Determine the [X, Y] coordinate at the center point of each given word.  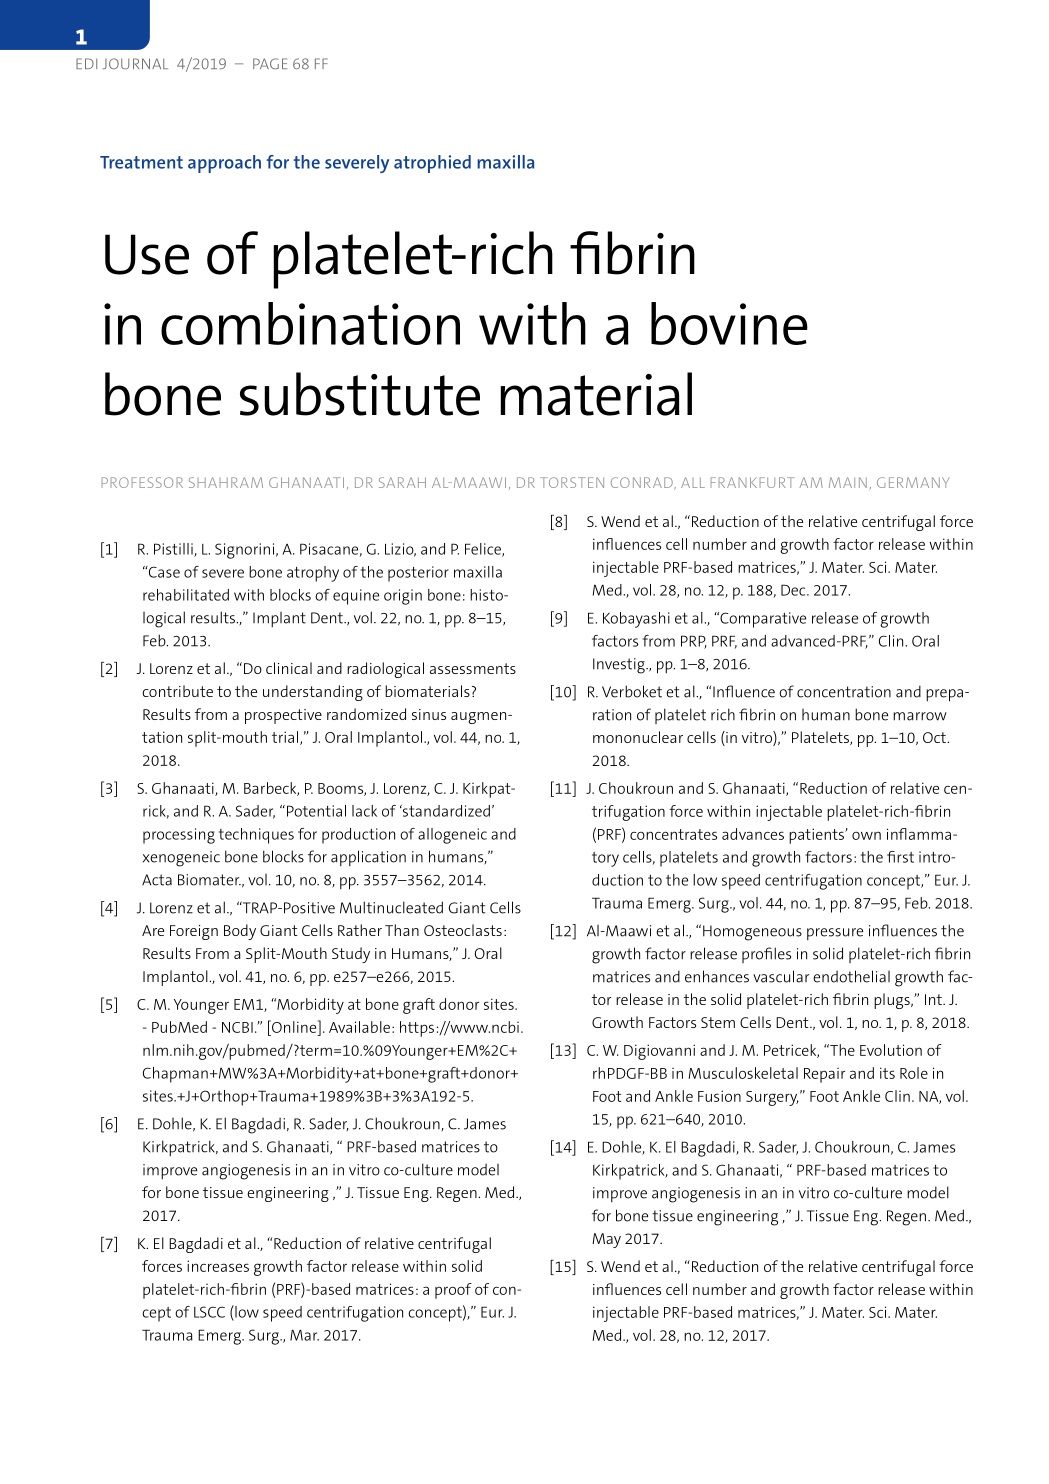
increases [218, 1266]
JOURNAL [135, 63]
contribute [177, 691]
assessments [473, 668]
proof [453, 1291]
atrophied [432, 164]
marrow [920, 716]
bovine [729, 323]
